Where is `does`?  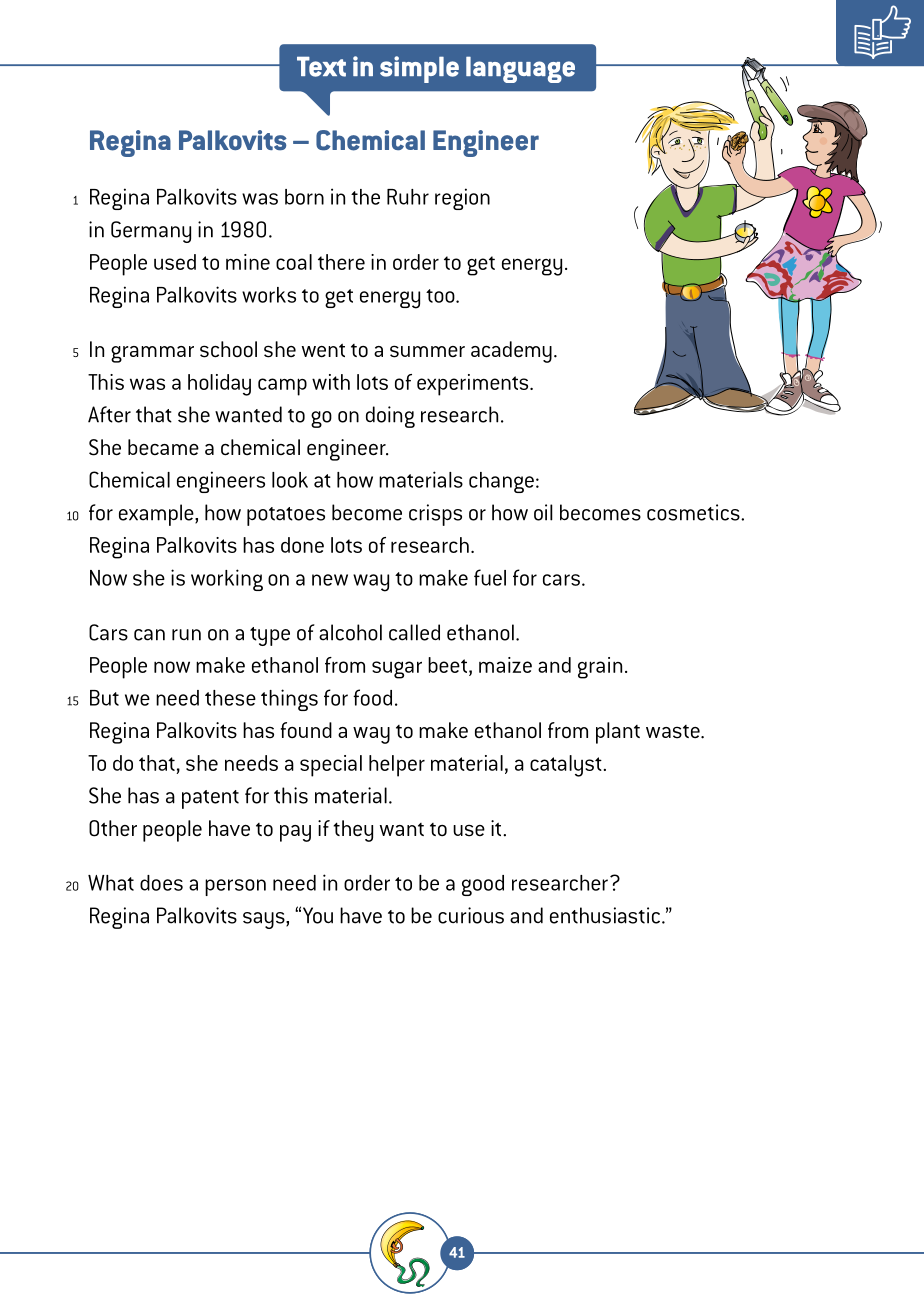 does is located at coordinates (161, 883).
